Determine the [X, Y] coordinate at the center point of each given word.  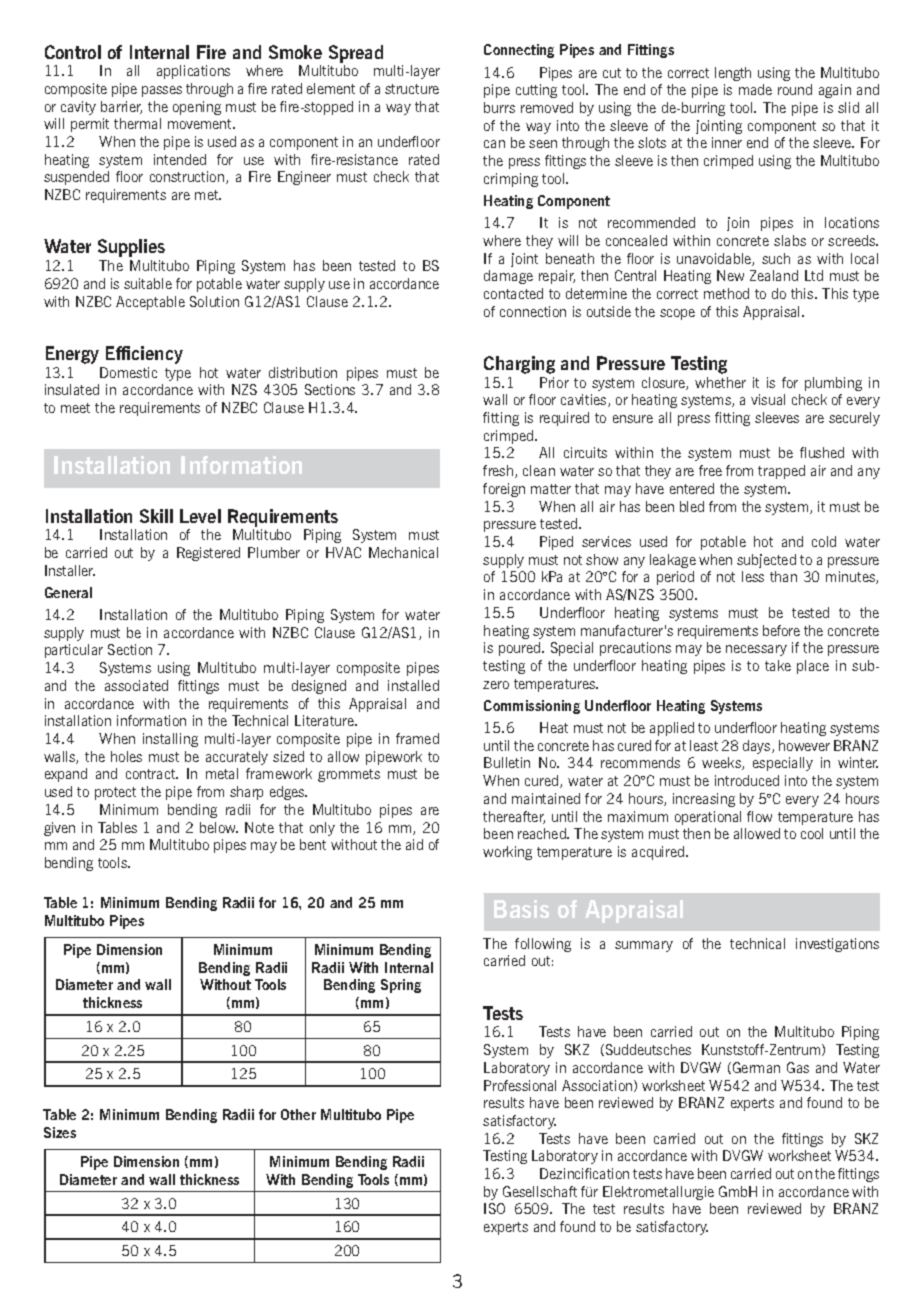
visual [768, 399]
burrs [499, 107]
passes [162, 91]
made [755, 89]
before [781, 630]
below [219, 827]
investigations [837, 945]
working [507, 853]
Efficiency [144, 355]
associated [136, 685]
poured [521, 649]
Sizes [60, 1132]
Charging [519, 365]
